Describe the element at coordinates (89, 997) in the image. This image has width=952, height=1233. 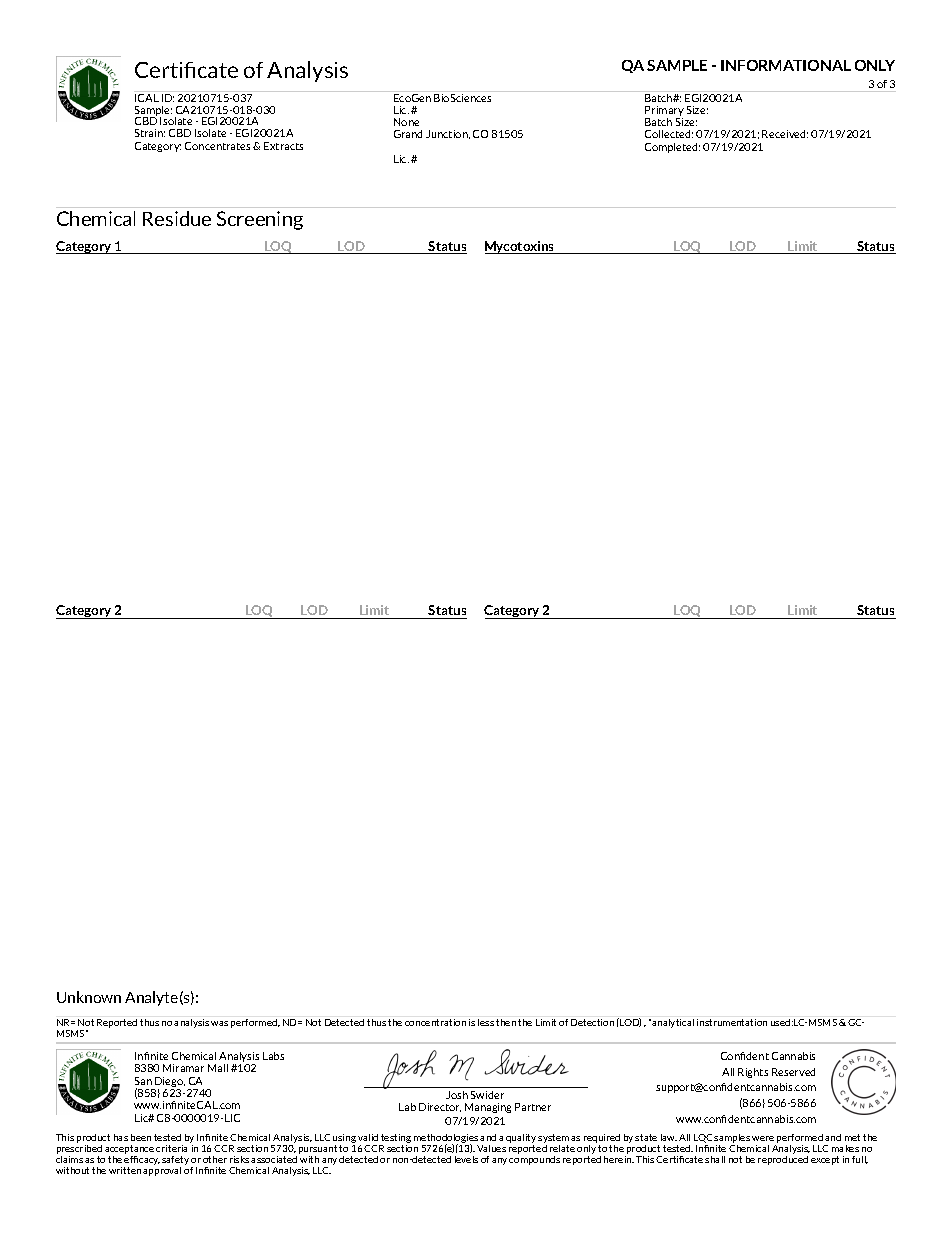
I see `Unknown` at that location.
